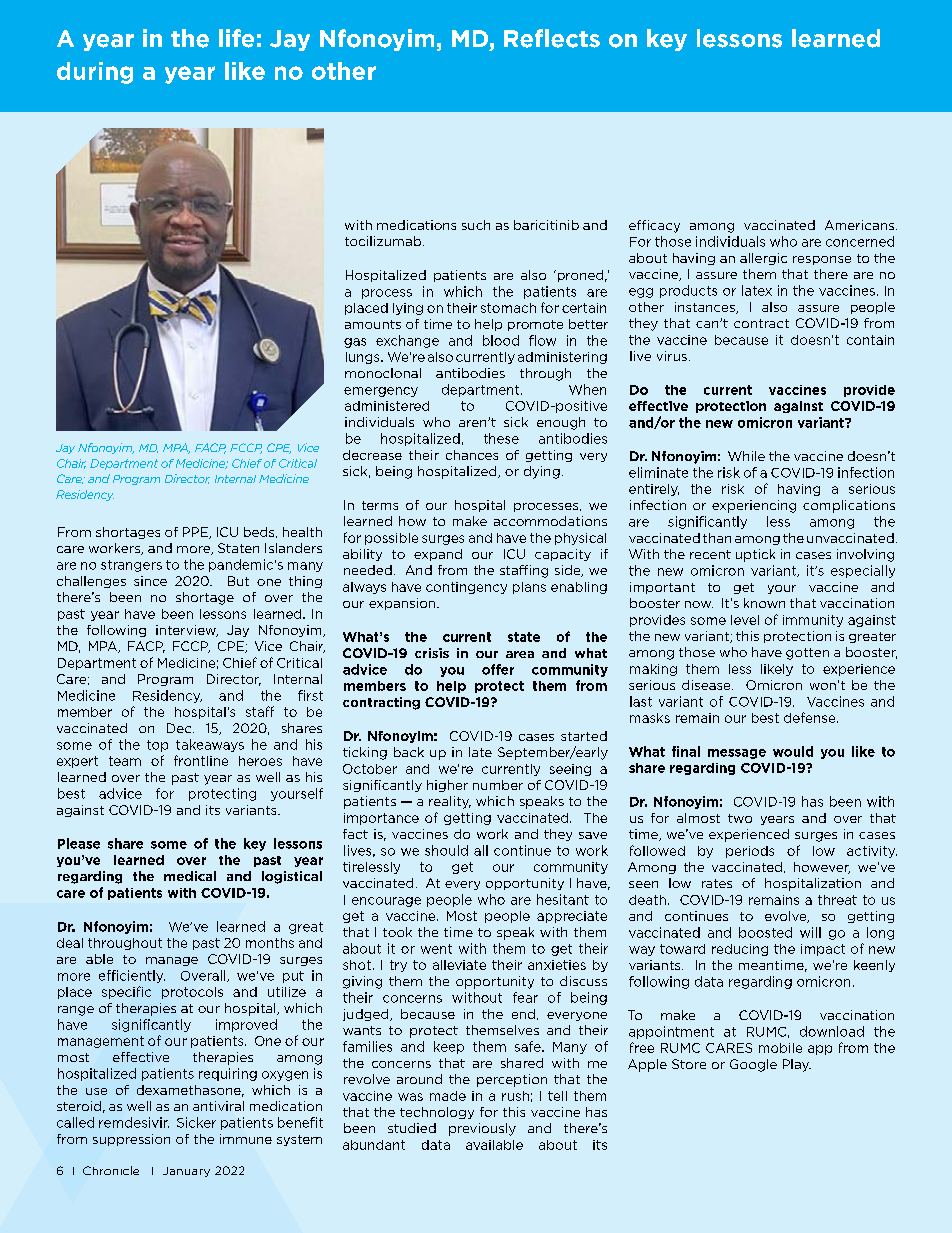 The height and width of the screenshot is (1233, 952). What do you see at coordinates (797, 1065) in the screenshot?
I see `Play` at bounding box center [797, 1065].
